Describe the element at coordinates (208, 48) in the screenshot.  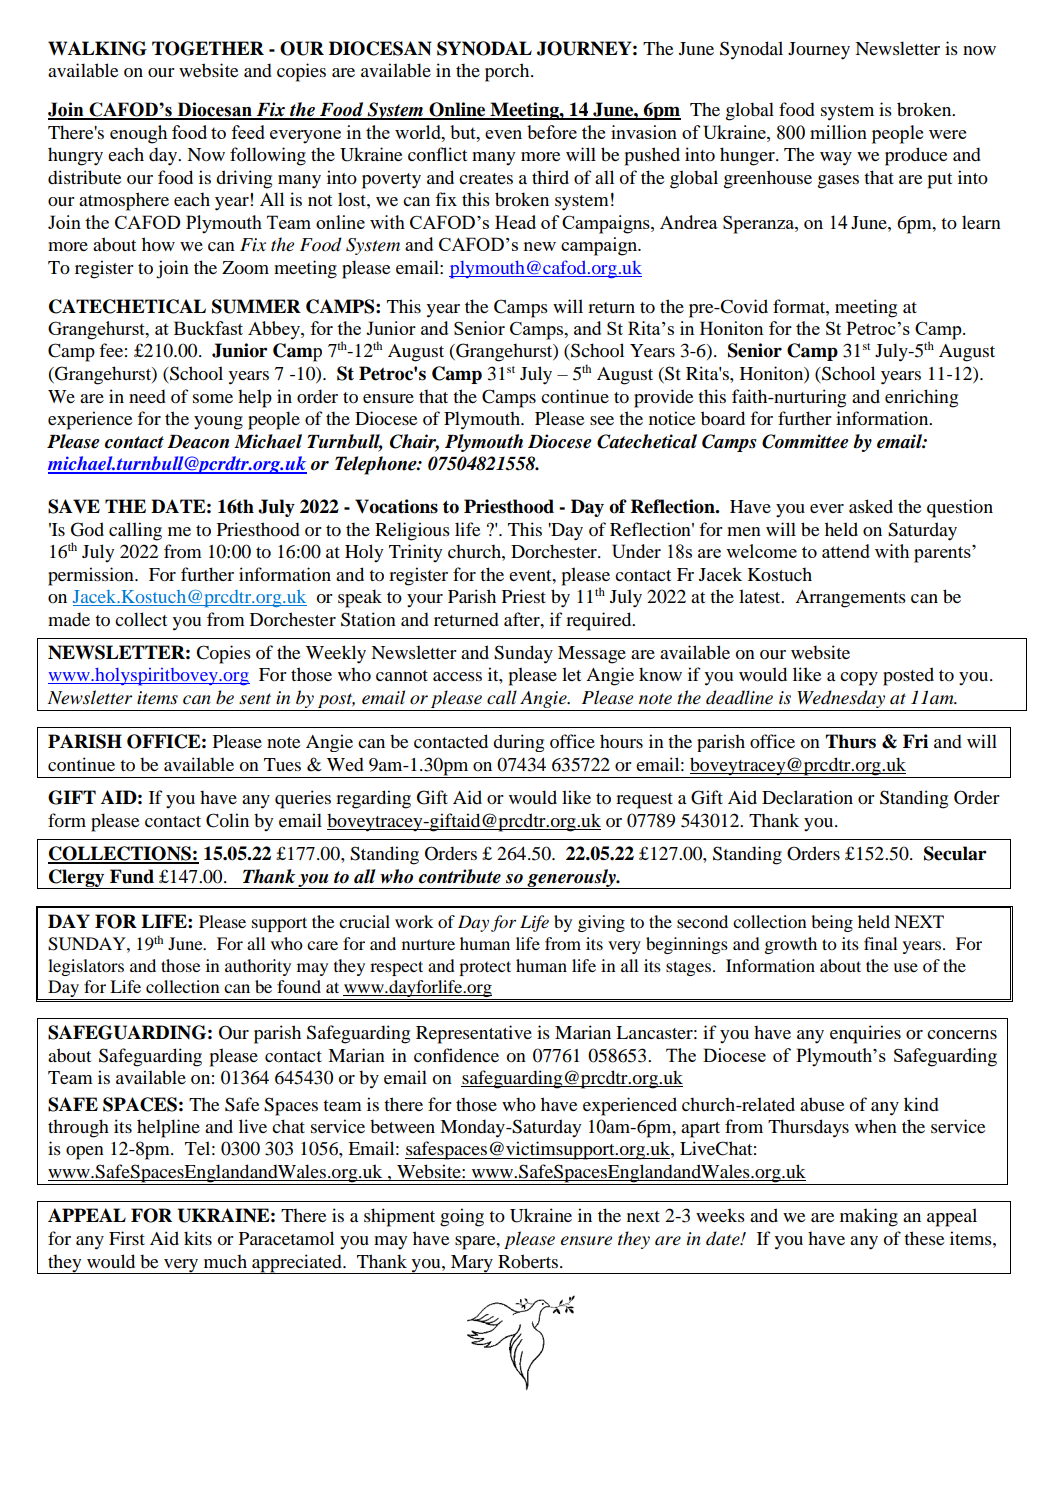
I see `TOGETHER` at that location.
